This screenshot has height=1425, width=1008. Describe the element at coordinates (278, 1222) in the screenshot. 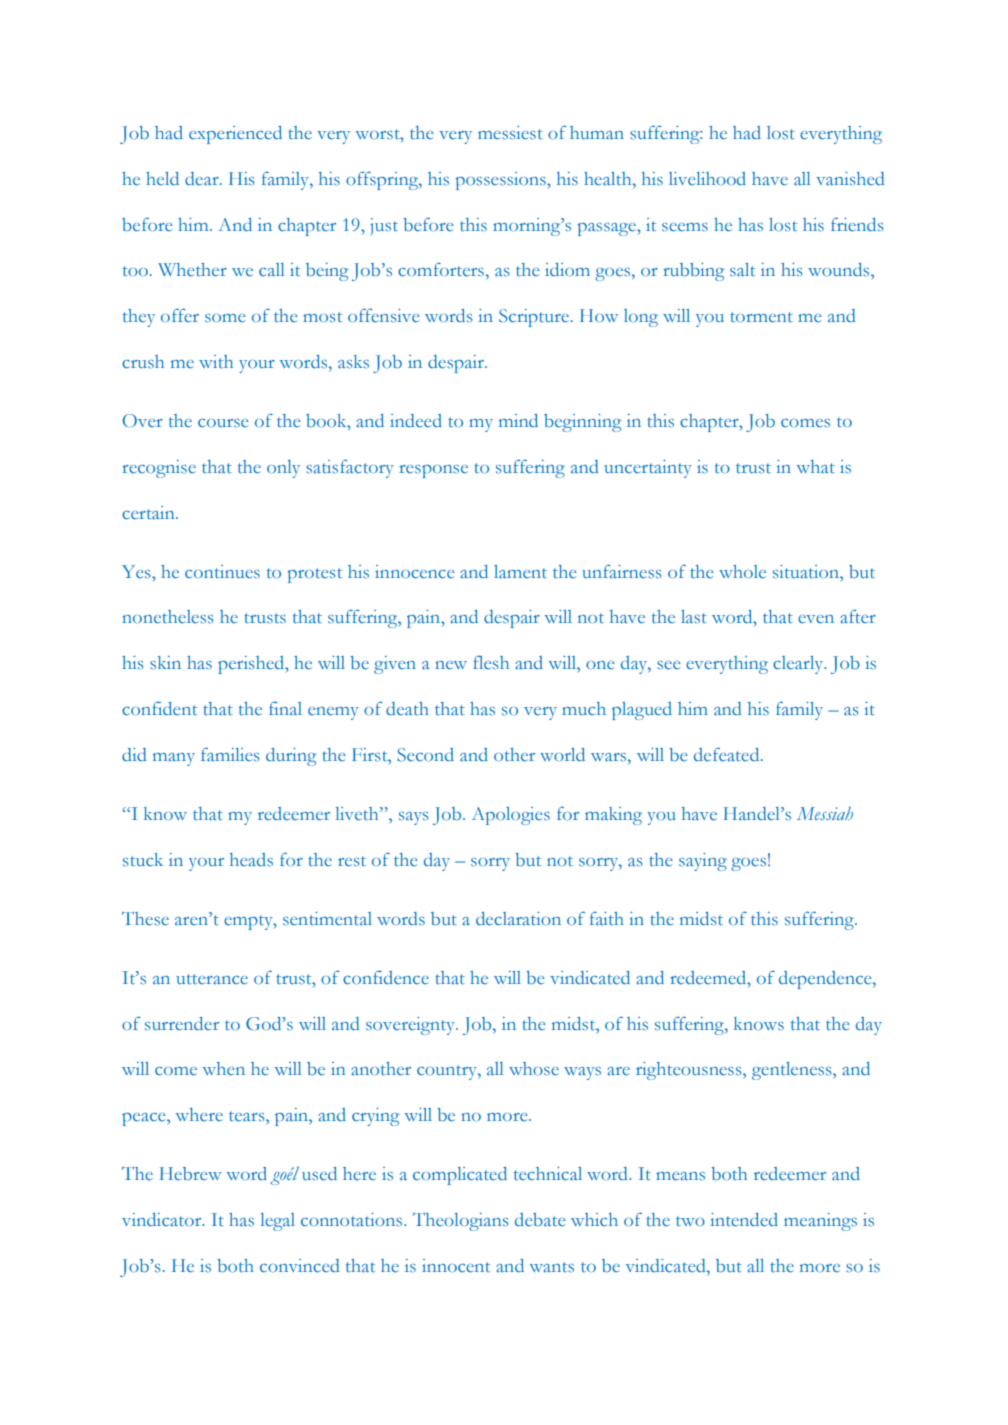

I see `legal` at that location.
